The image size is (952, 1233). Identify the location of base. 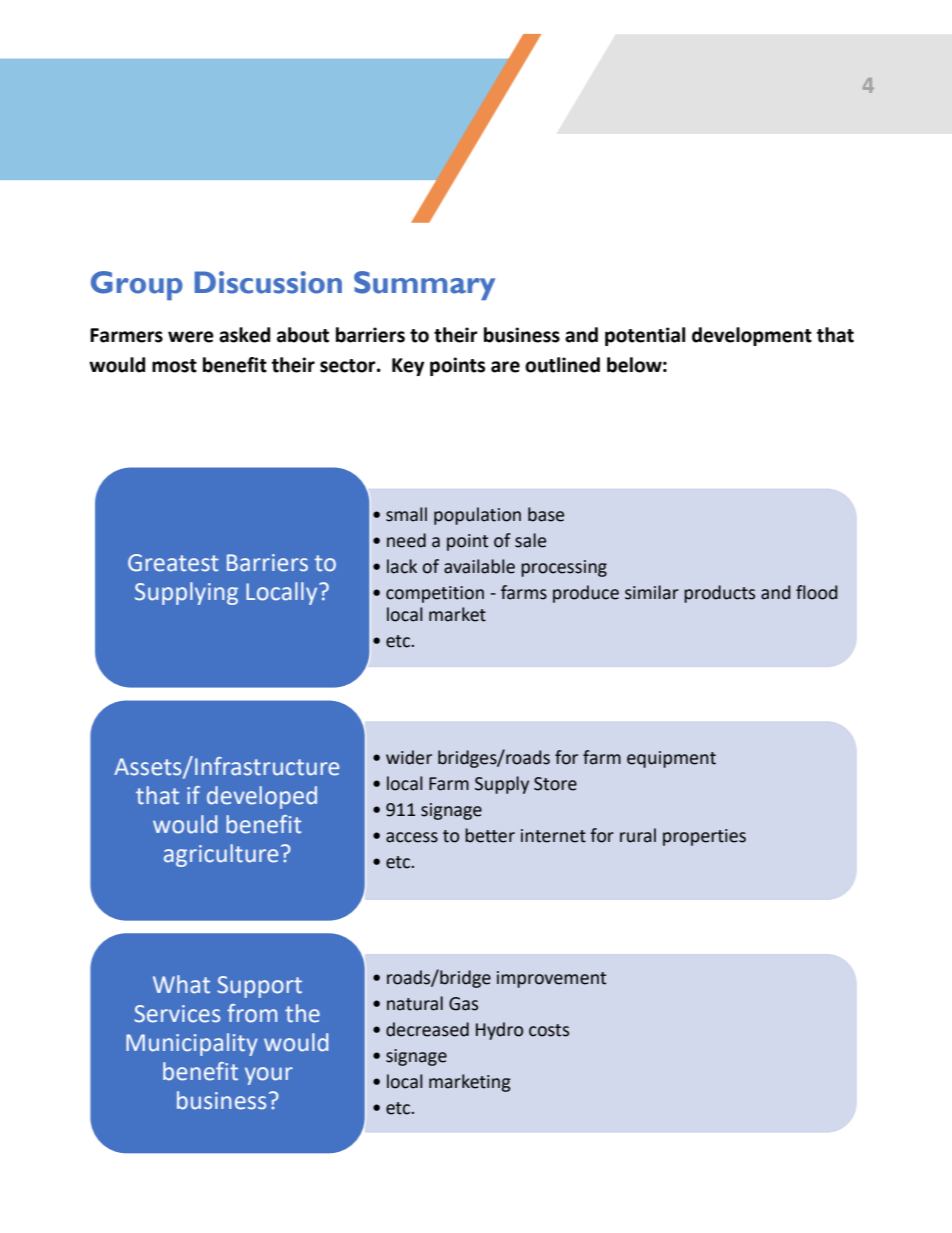
(546, 514).
